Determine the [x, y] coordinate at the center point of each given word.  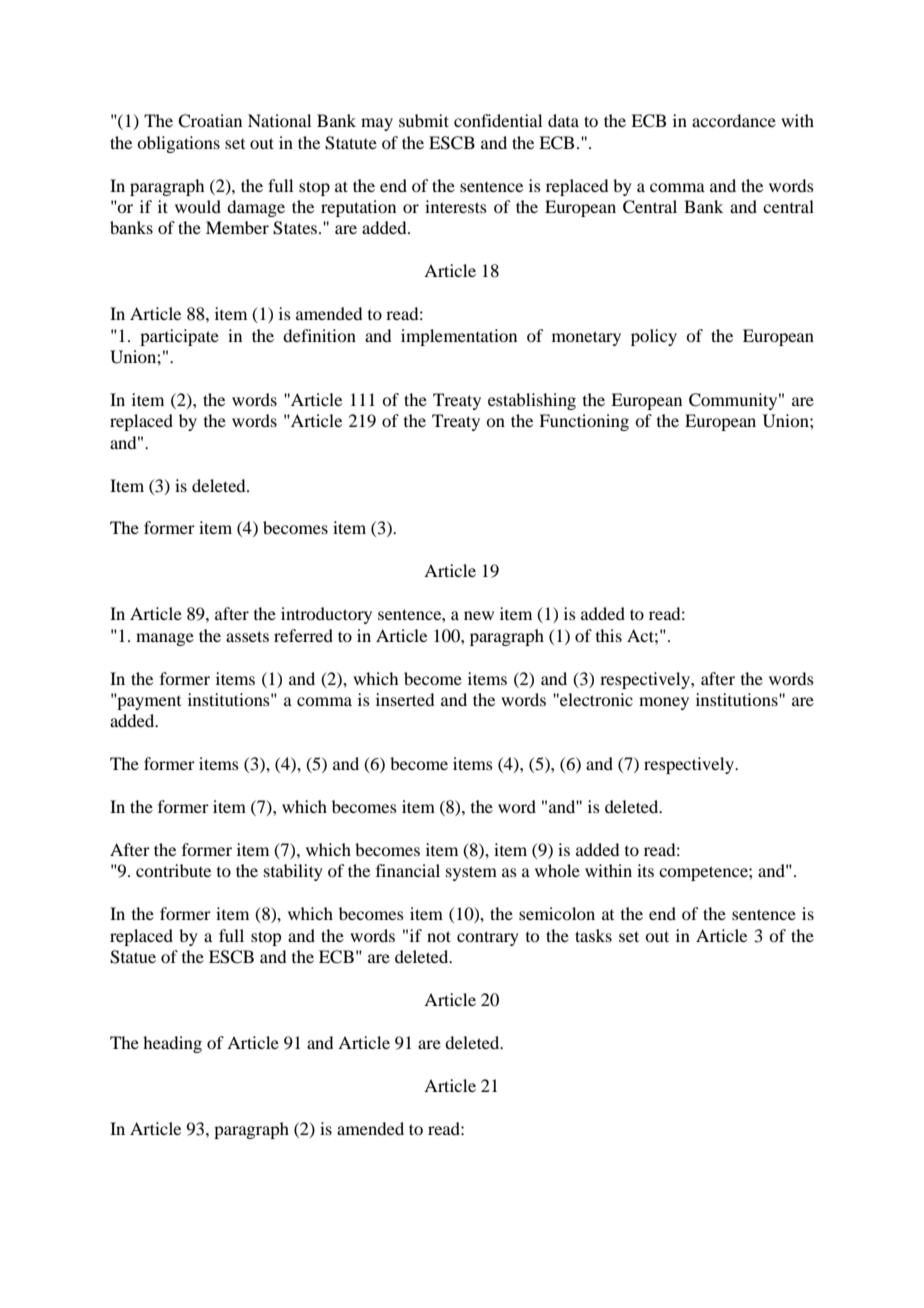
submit [424, 120]
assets [247, 636]
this [609, 635]
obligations [178, 144]
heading [172, 1044]
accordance [734, 120]
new [479, 615]
